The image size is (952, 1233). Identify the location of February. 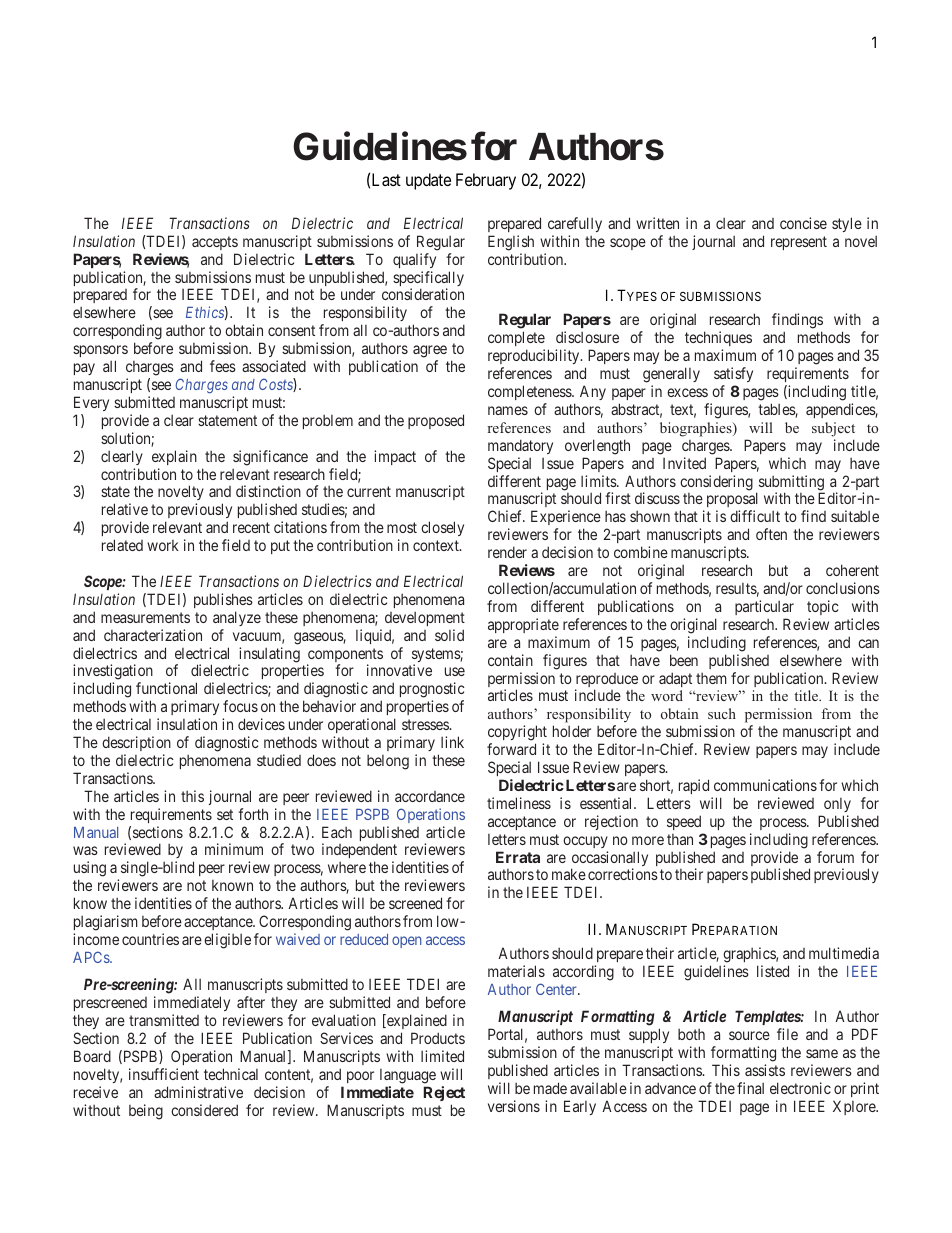
(486, 181).
